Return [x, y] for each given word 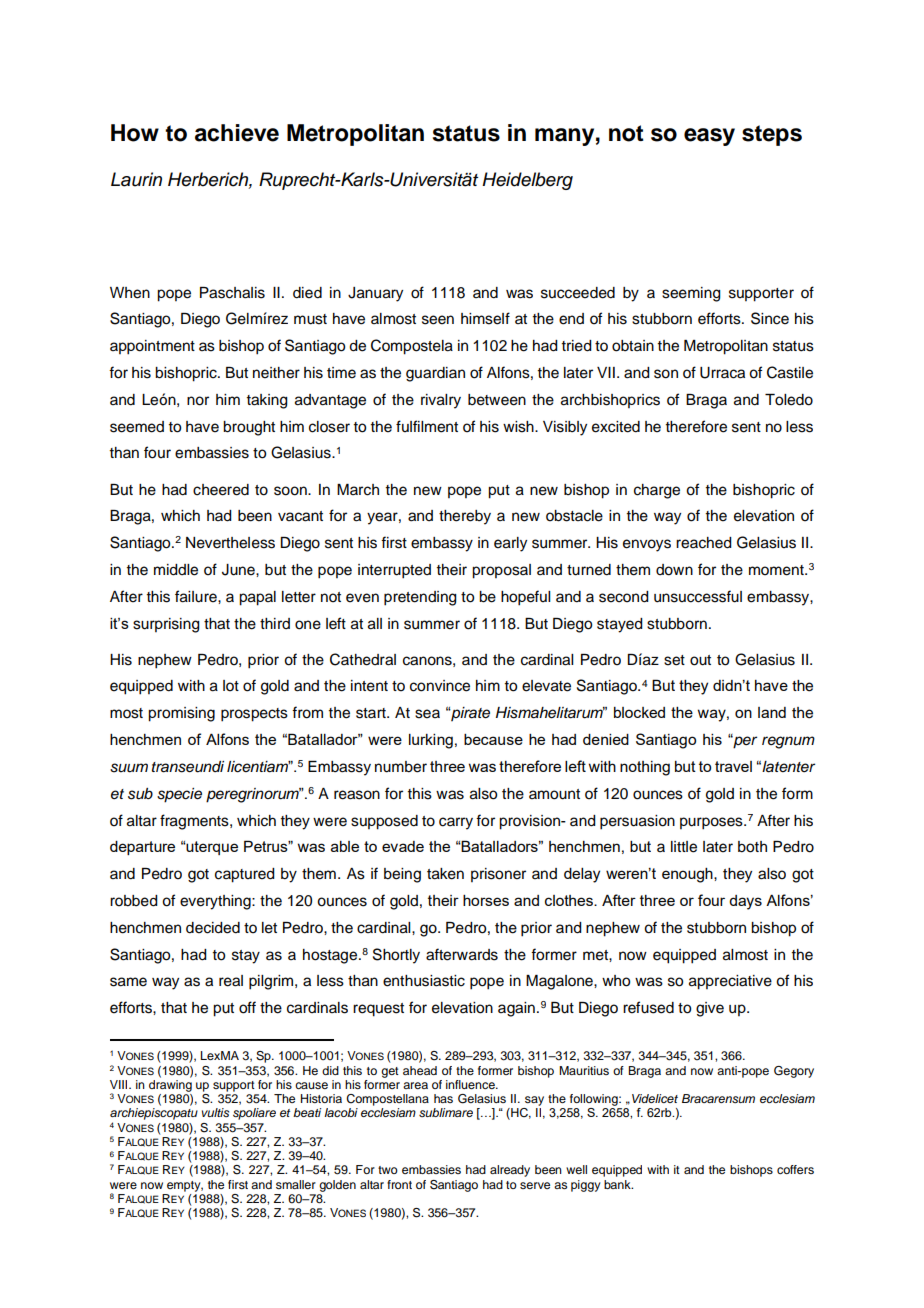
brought [249, 428]
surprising [166, 625]
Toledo [789, 400]
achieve [237, 133]
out [700, 660]
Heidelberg [527, 181]
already [510, 1171]
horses [486, 900]
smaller [296, 1184]
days [745, 902]
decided [213, 928]
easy [709, 137]
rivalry [441, 401]
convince [440, 686]
